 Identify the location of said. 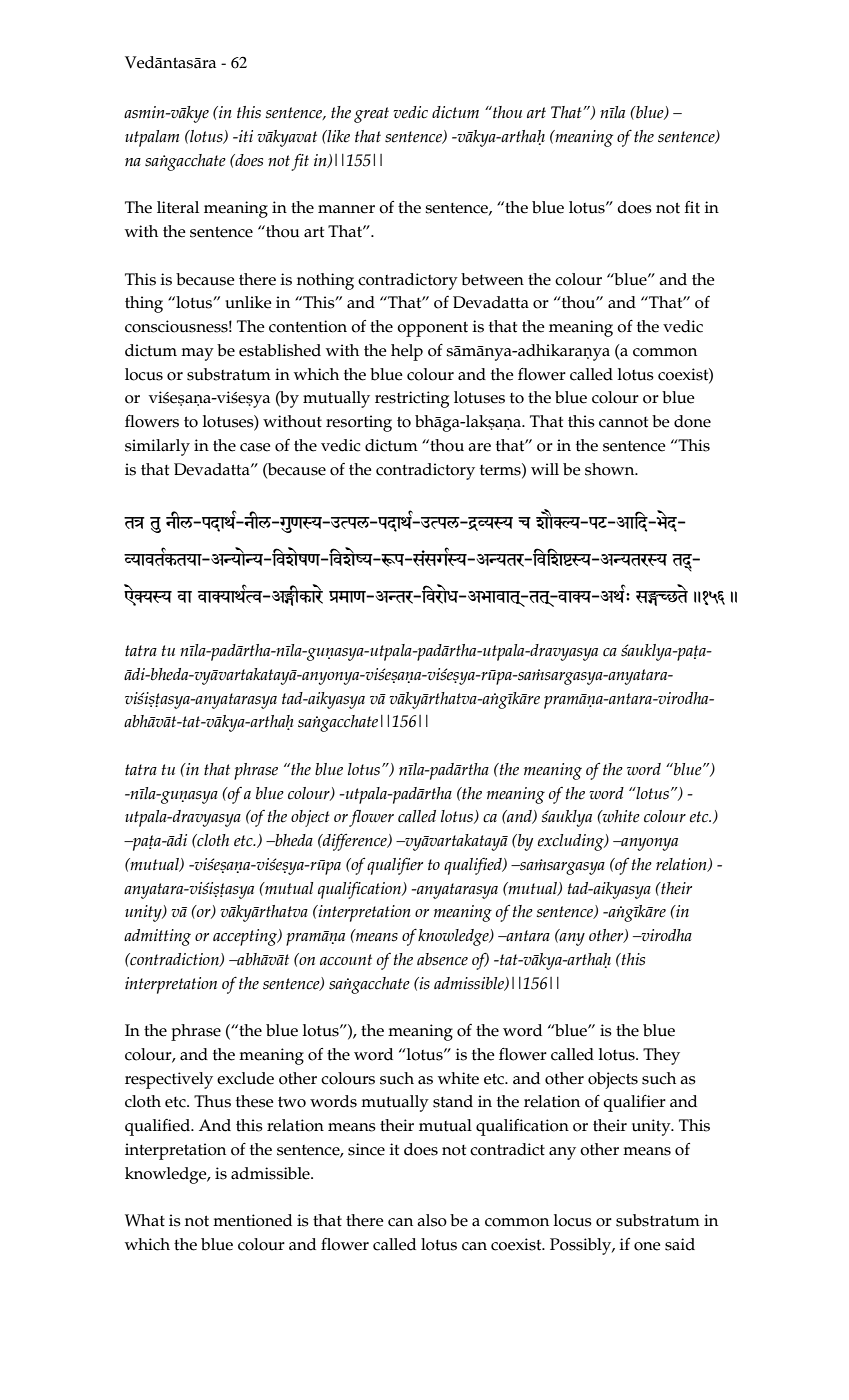
(680, 1244).
